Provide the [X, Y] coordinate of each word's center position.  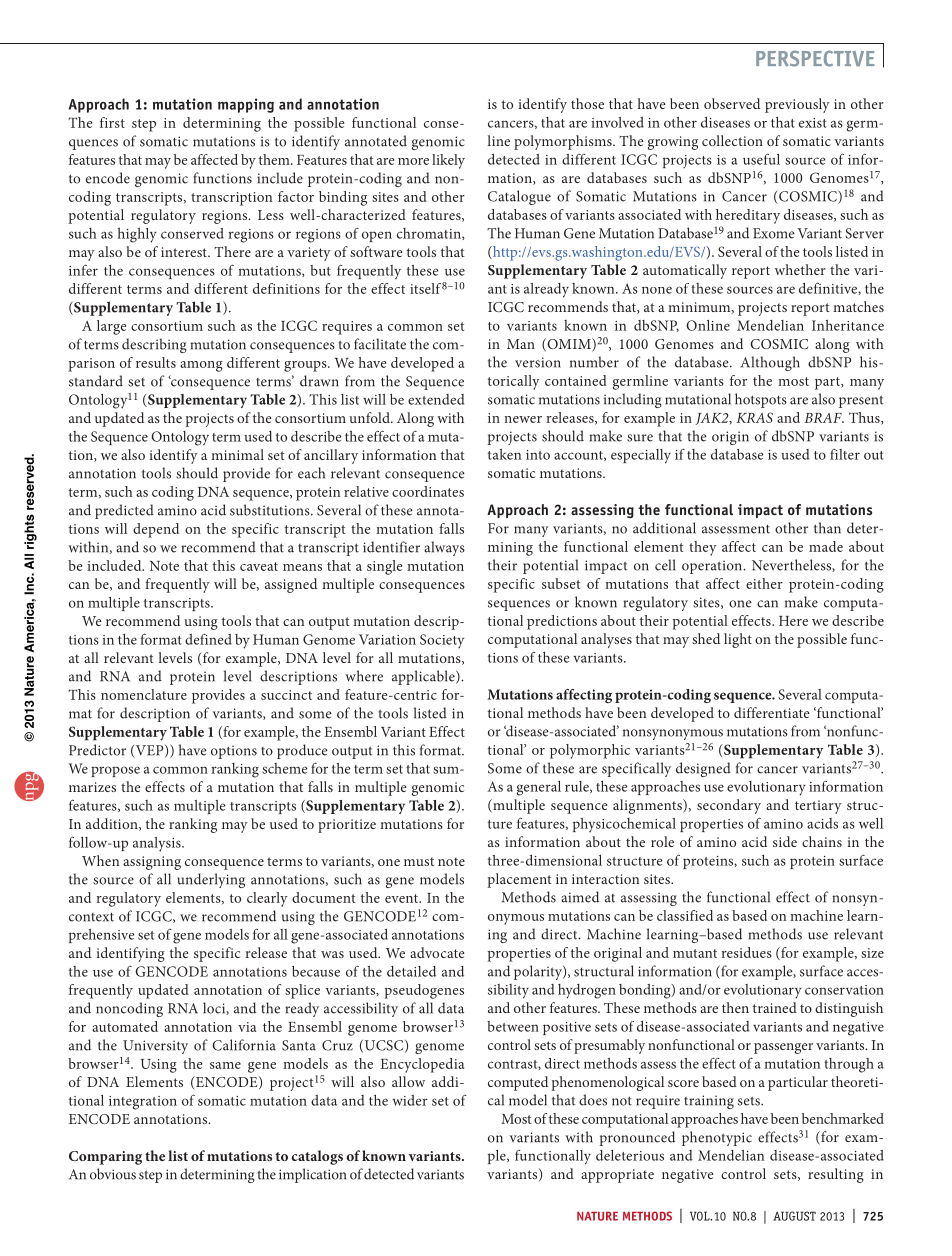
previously [797, 105]
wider [410, 1100]
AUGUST [794, 1216]
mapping [246, 105]
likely [448, 161]
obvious [113, 1174]
